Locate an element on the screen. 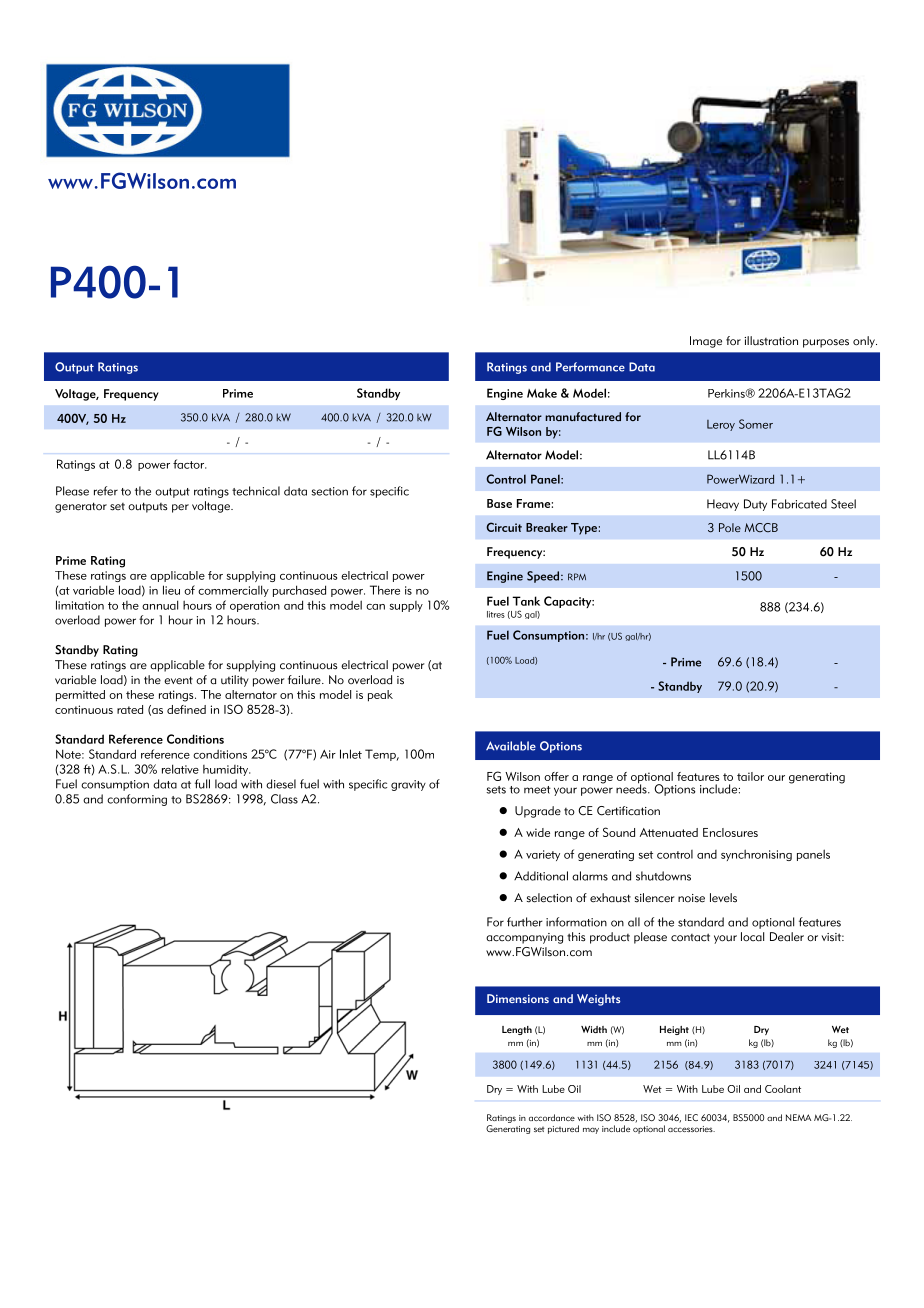 This screenshot has height=1308, width=924. tailor is located at coordinates (750, 776).
